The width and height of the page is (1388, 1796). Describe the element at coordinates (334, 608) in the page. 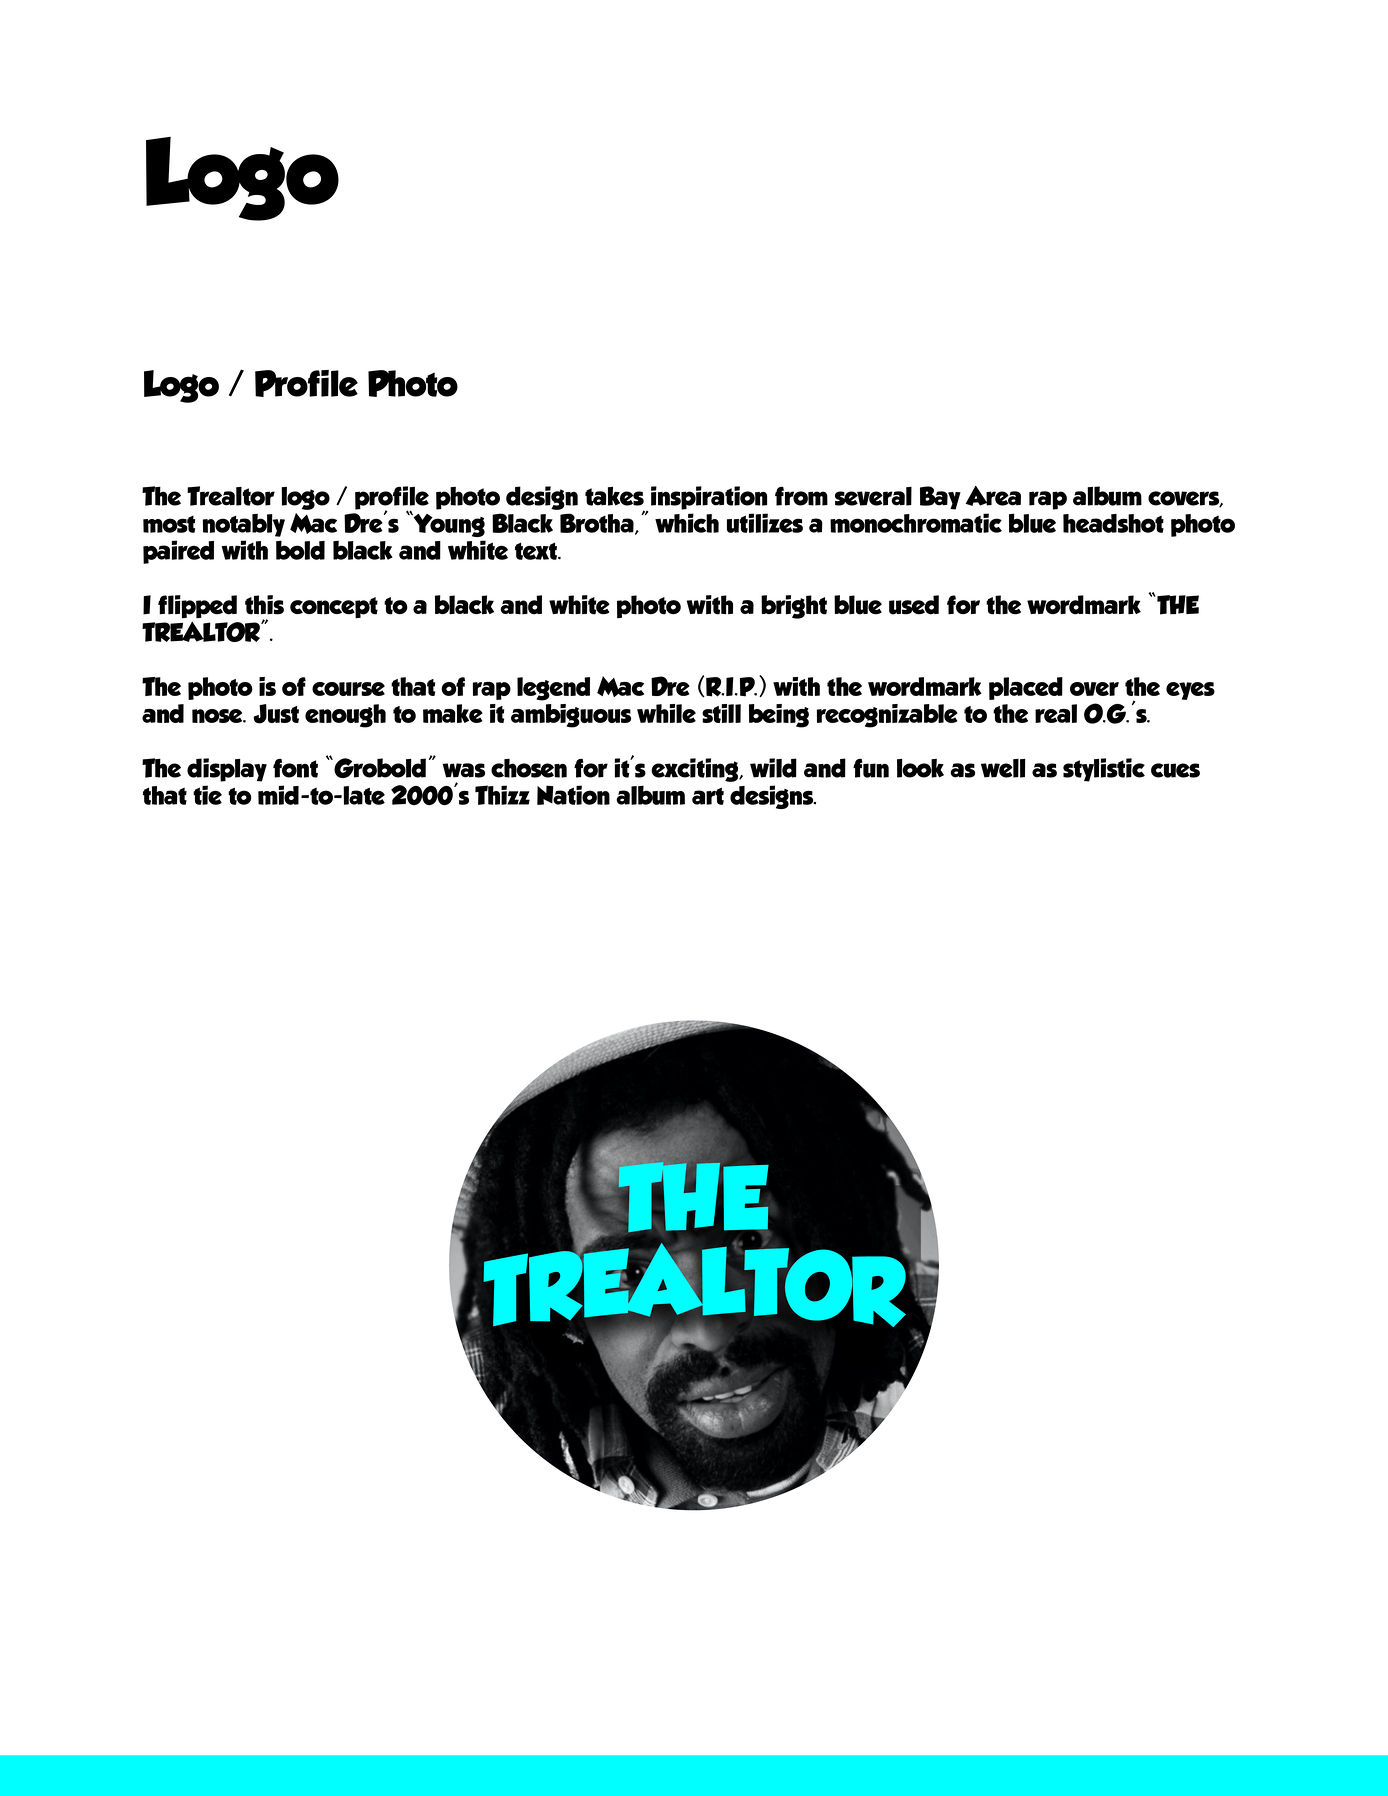

I see `concept` at that location.
